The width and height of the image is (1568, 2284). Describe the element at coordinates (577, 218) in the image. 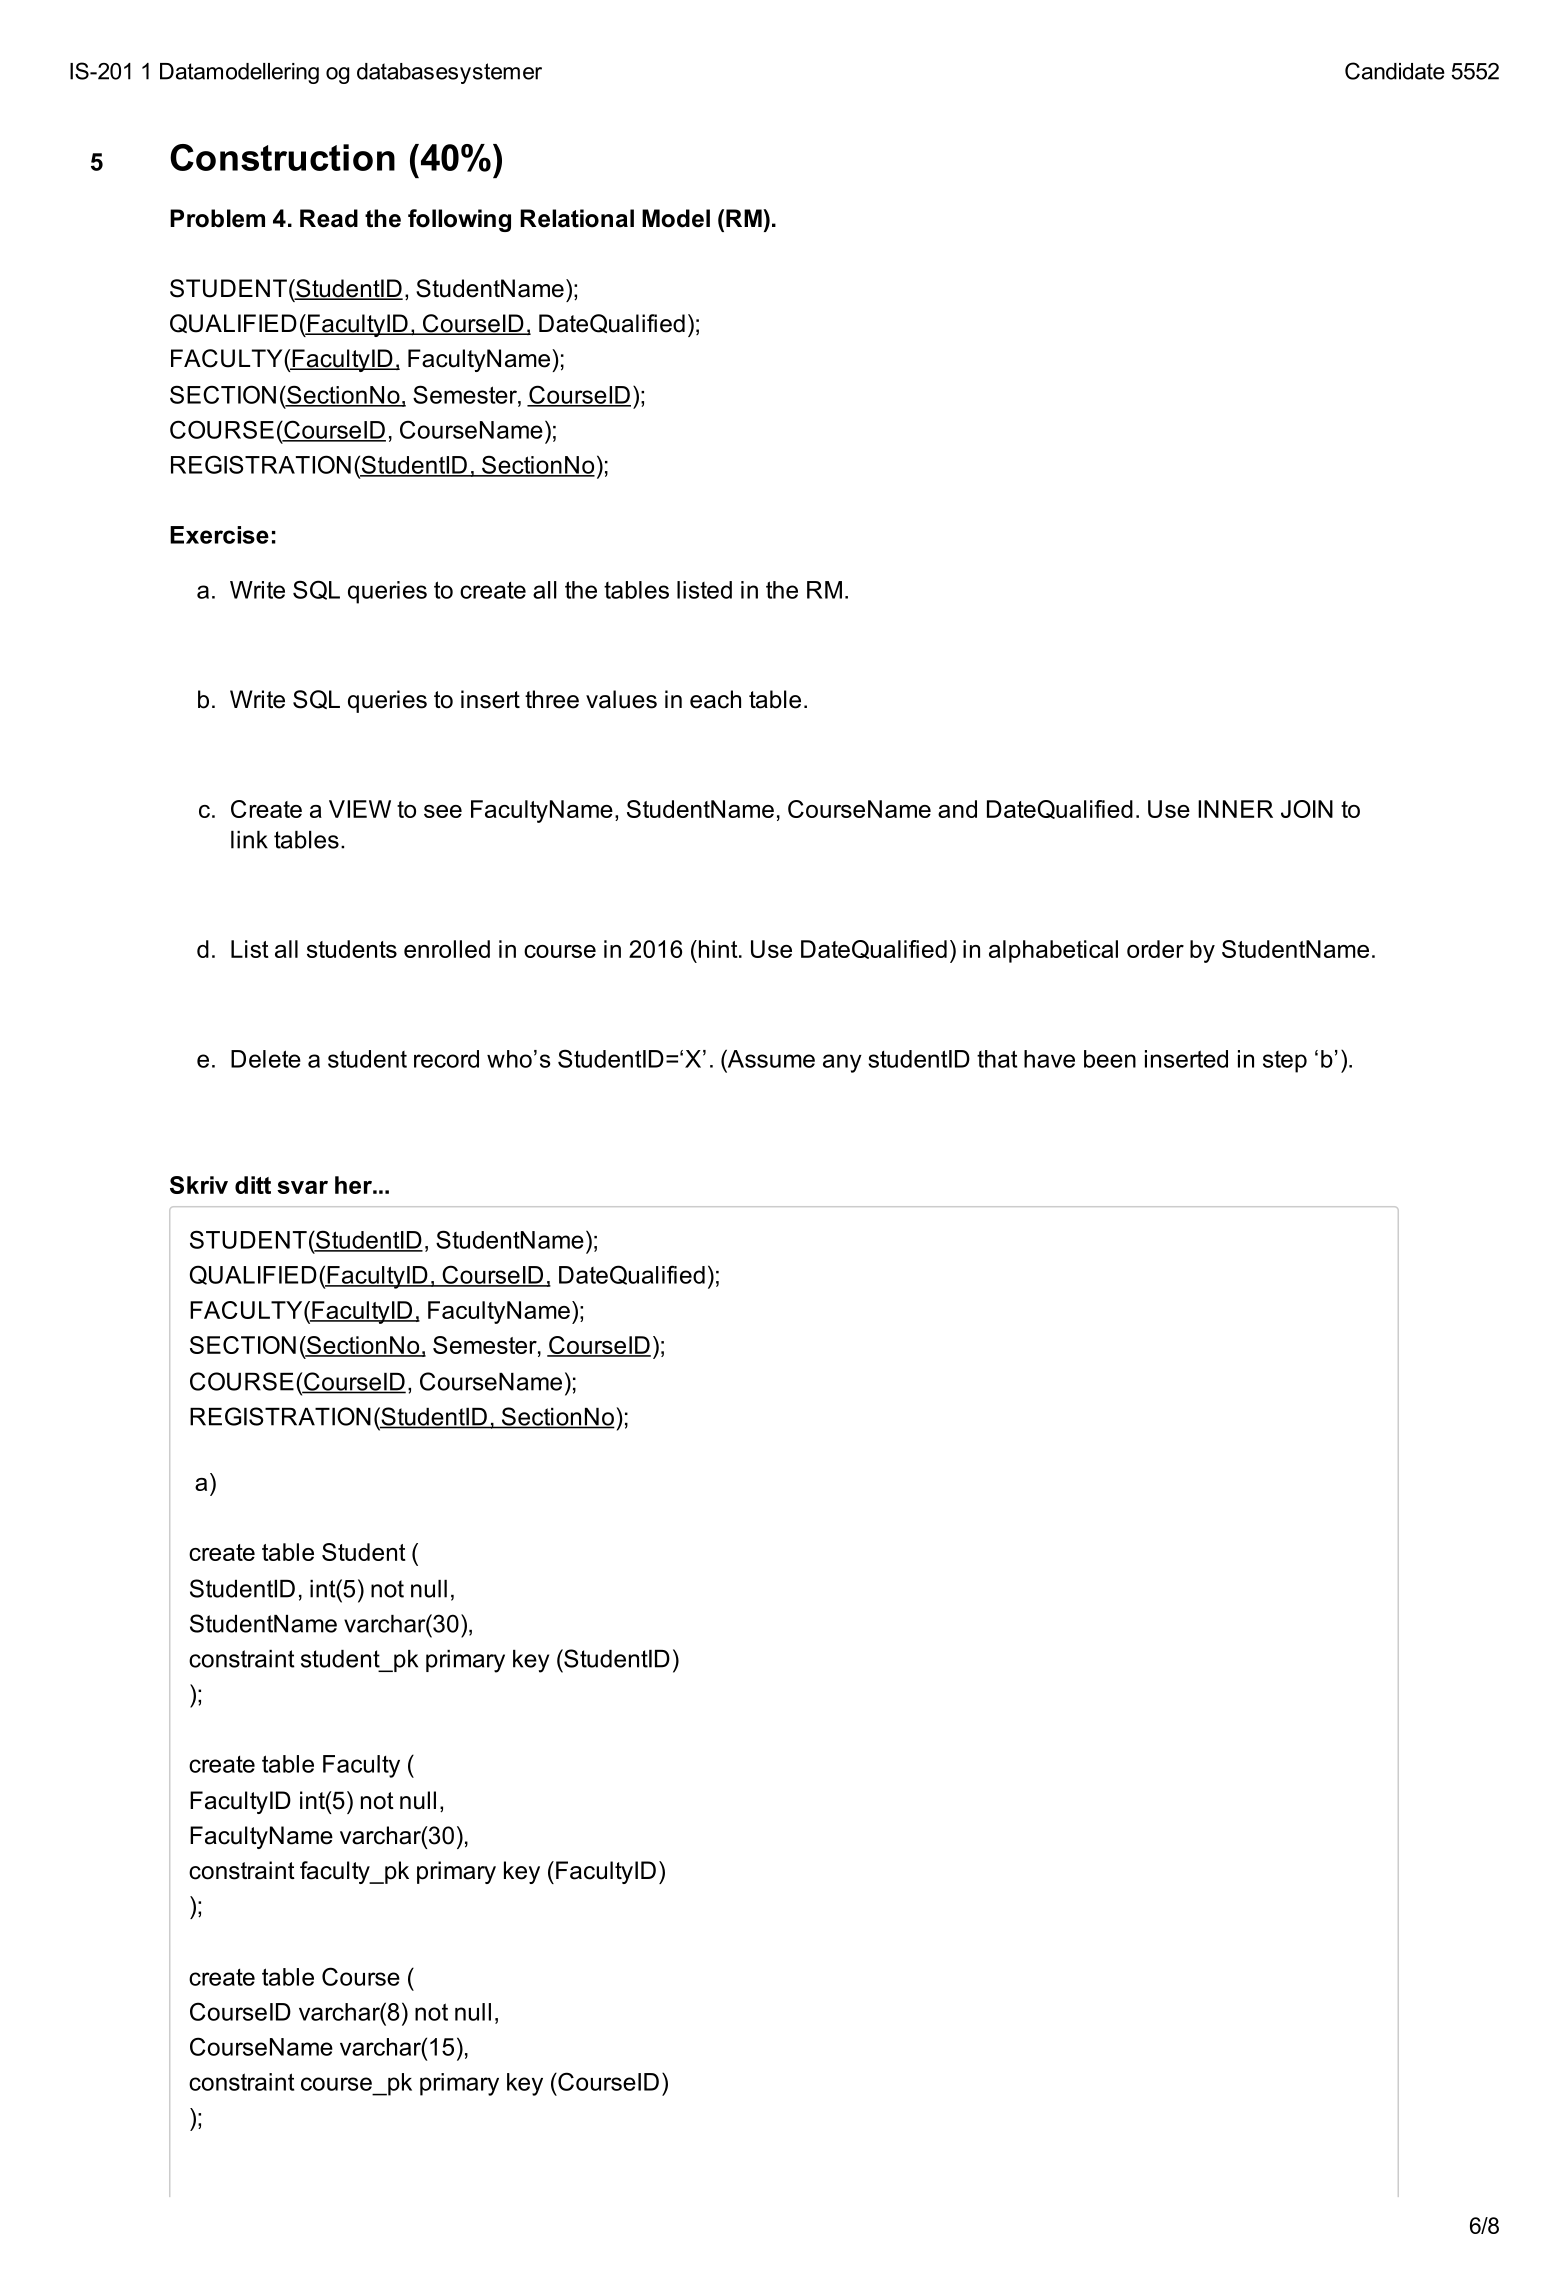

I see `Relational` at that location.
